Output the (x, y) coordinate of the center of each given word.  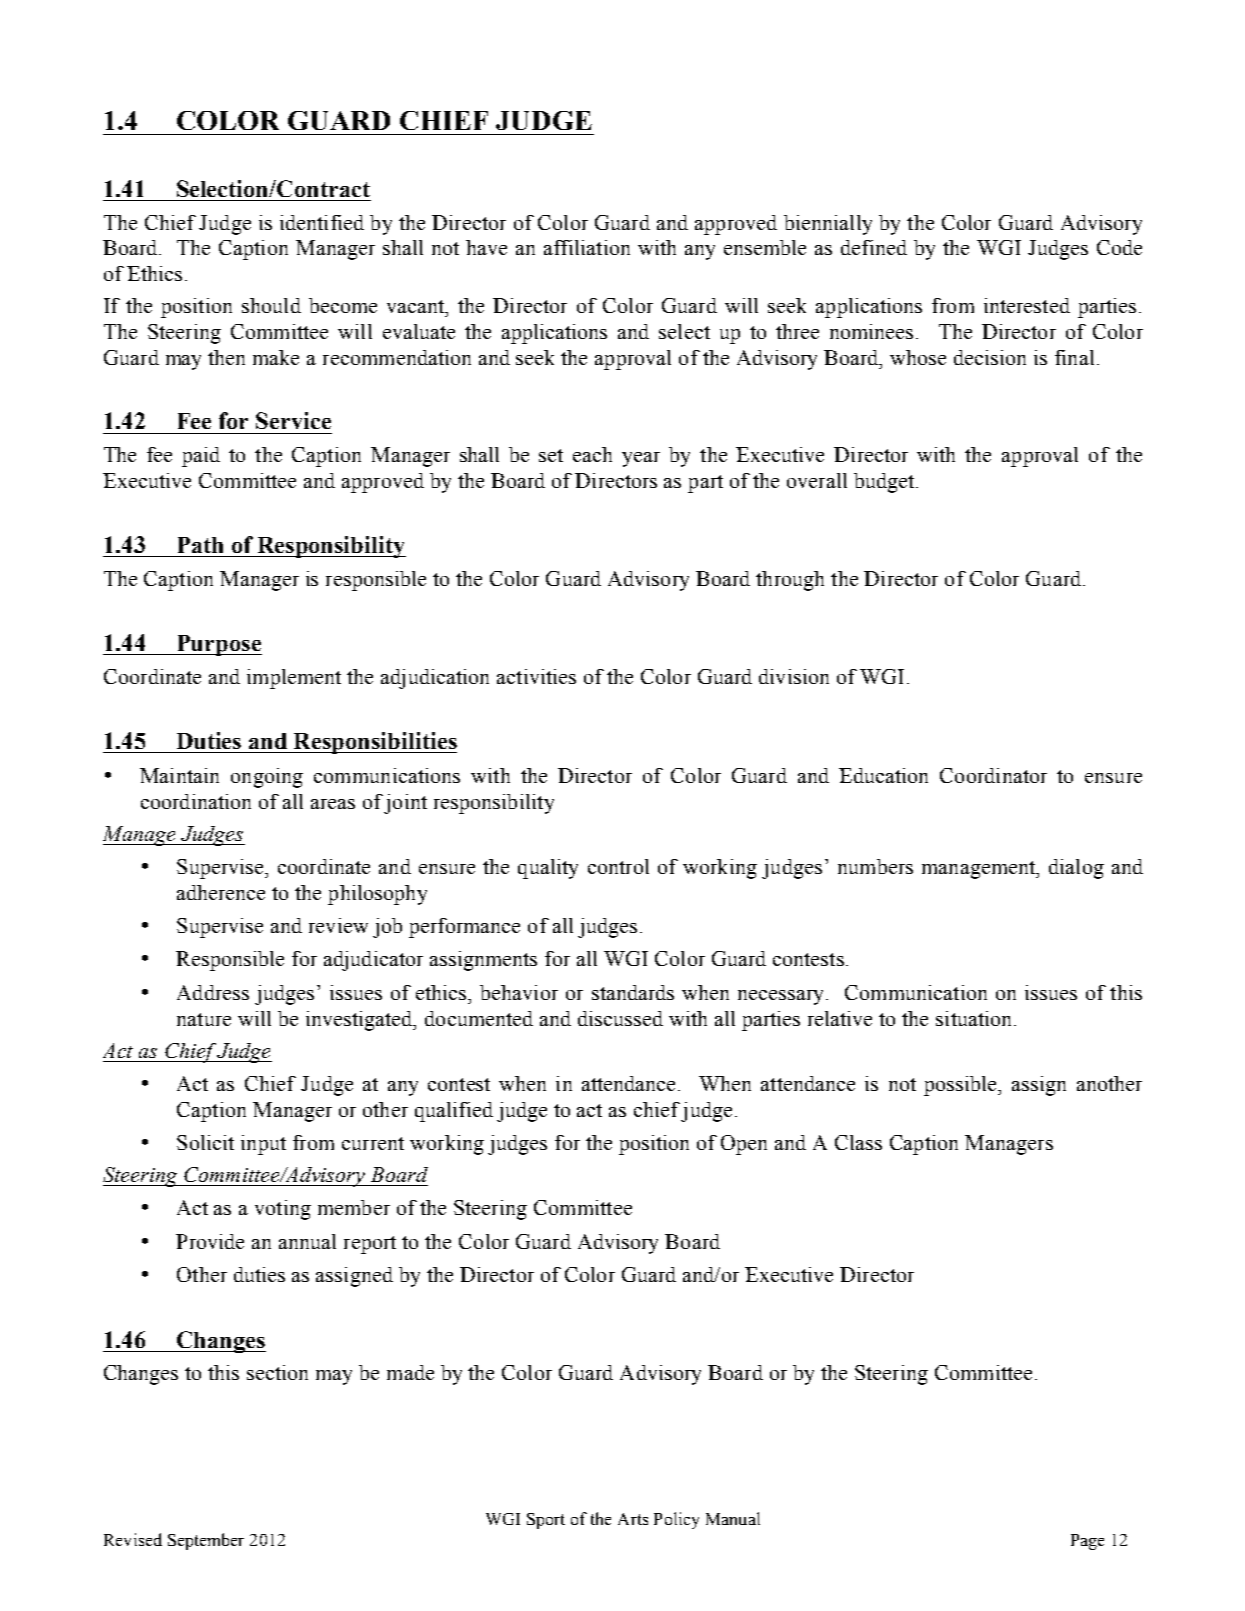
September (206, 1541)
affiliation (587, 247)
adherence (221, 892)
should (271, 305)
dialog (1076, 869)
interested (1027, 305)
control (618, 866)
